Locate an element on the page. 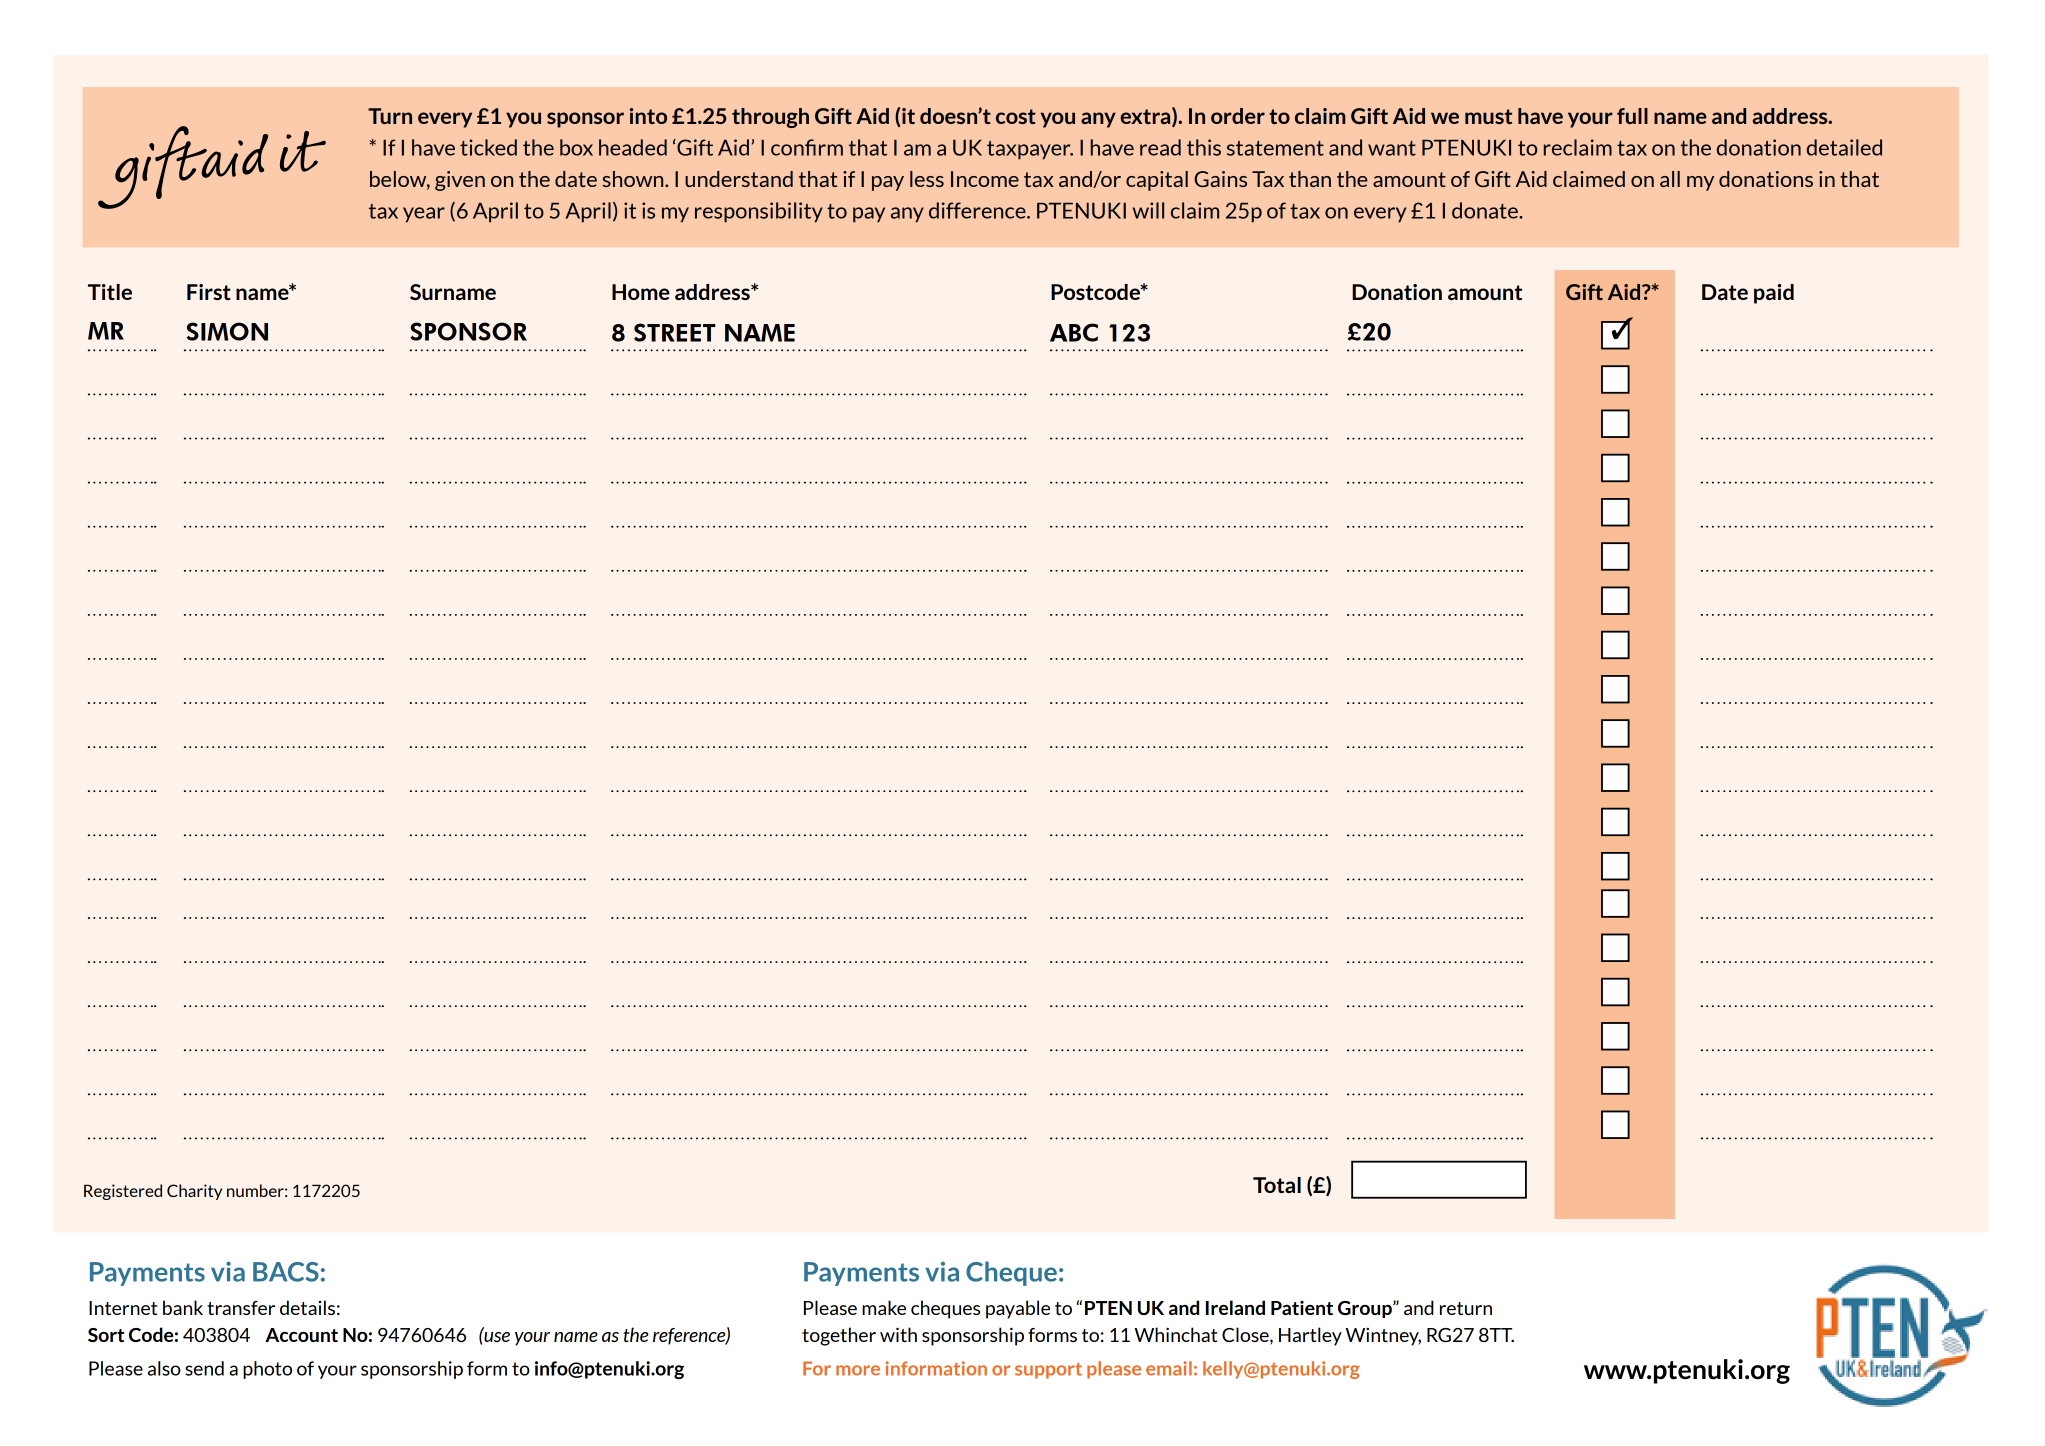 This image has width=2045, height=1446. given is located at coordinates (460, 181).
